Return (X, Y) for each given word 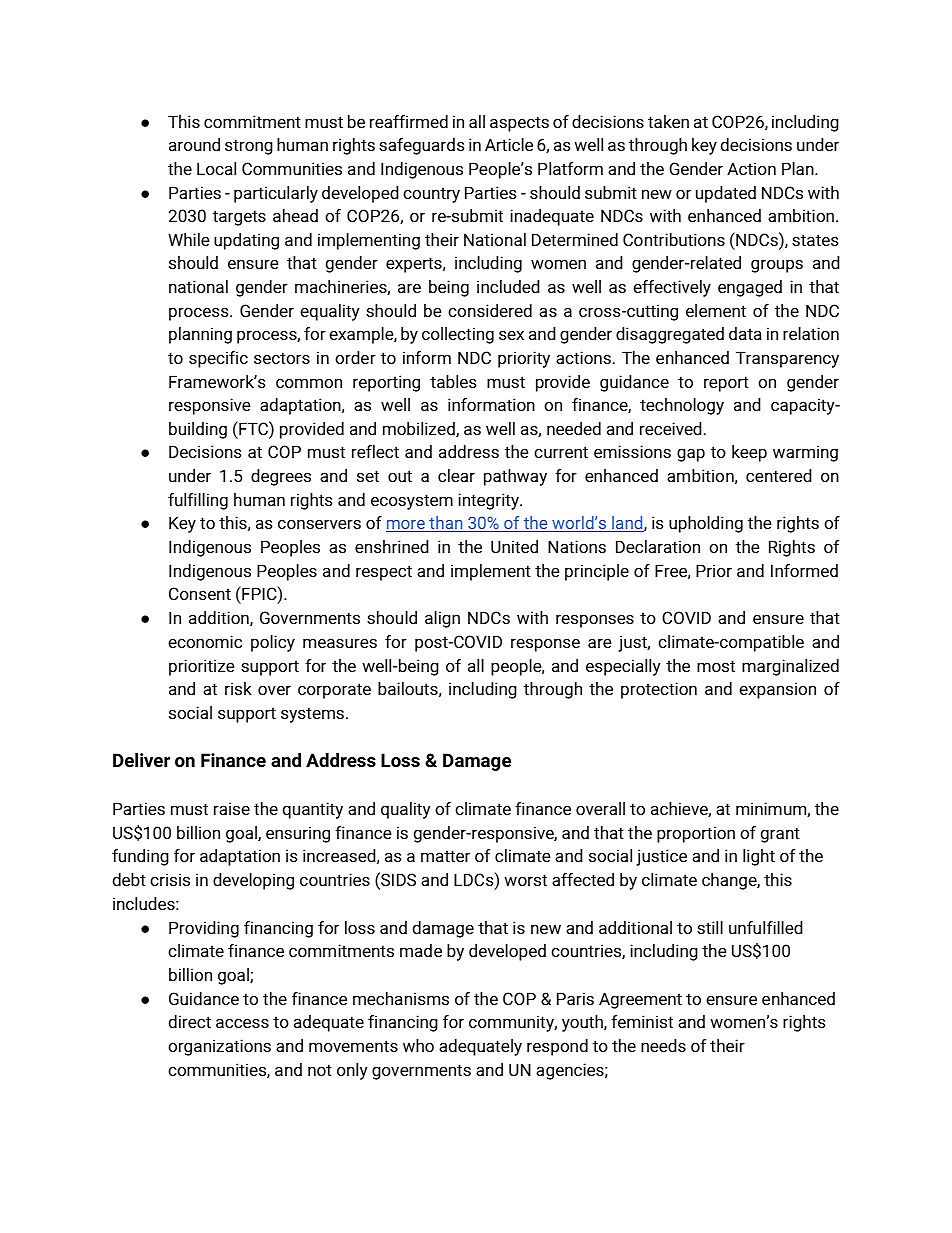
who (418, 1045)
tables (453, 381)
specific (218, 359)
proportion (696, 834)
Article (509, 144)
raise (232, 808)
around (194, 144)
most (716, 666)
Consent (200, 593)
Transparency (787, 359)
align (442, 619)
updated (726, 194)
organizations (219, 1047)
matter (445, 856)
